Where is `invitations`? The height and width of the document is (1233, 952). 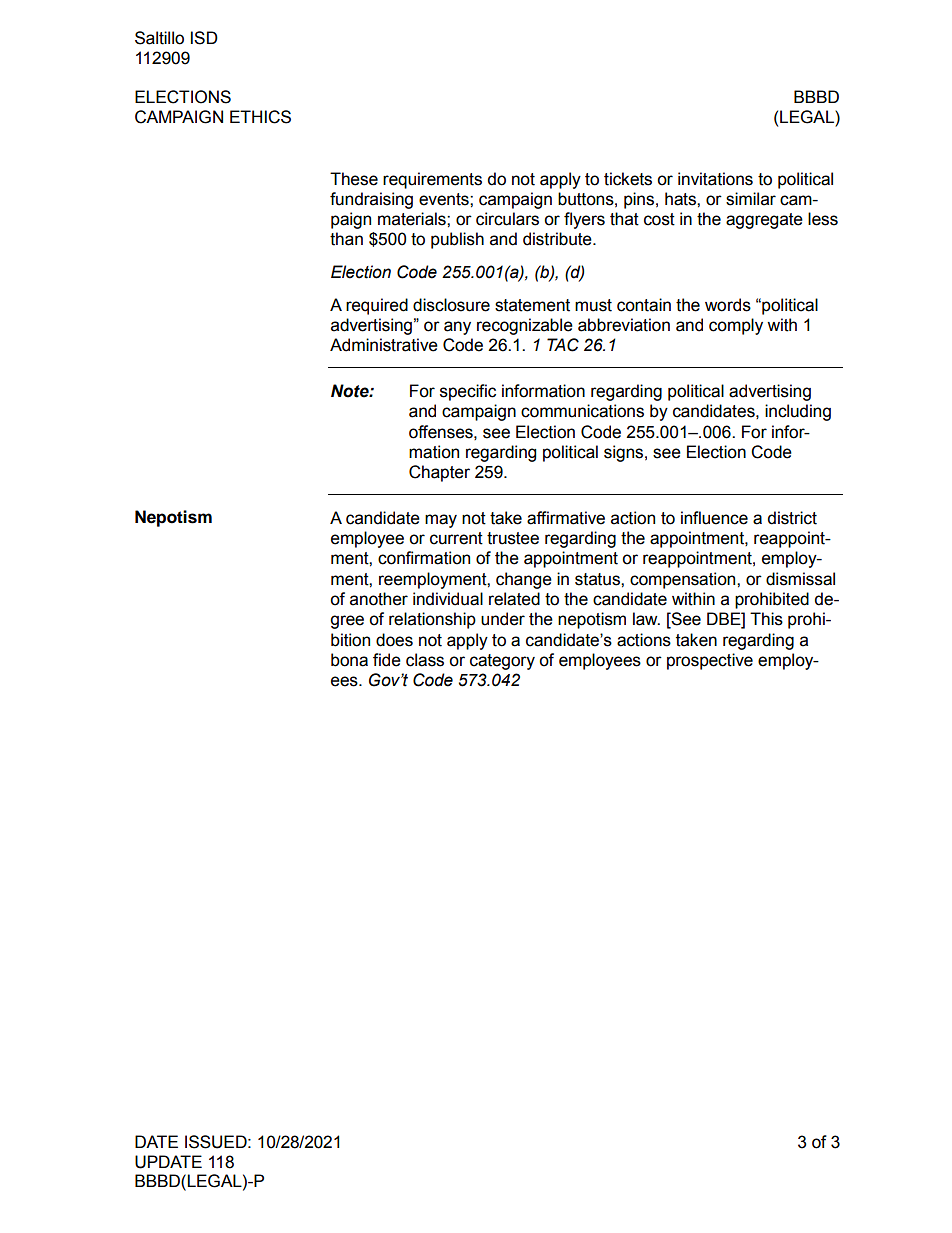 invitations is located at coordinates (715, 179).
